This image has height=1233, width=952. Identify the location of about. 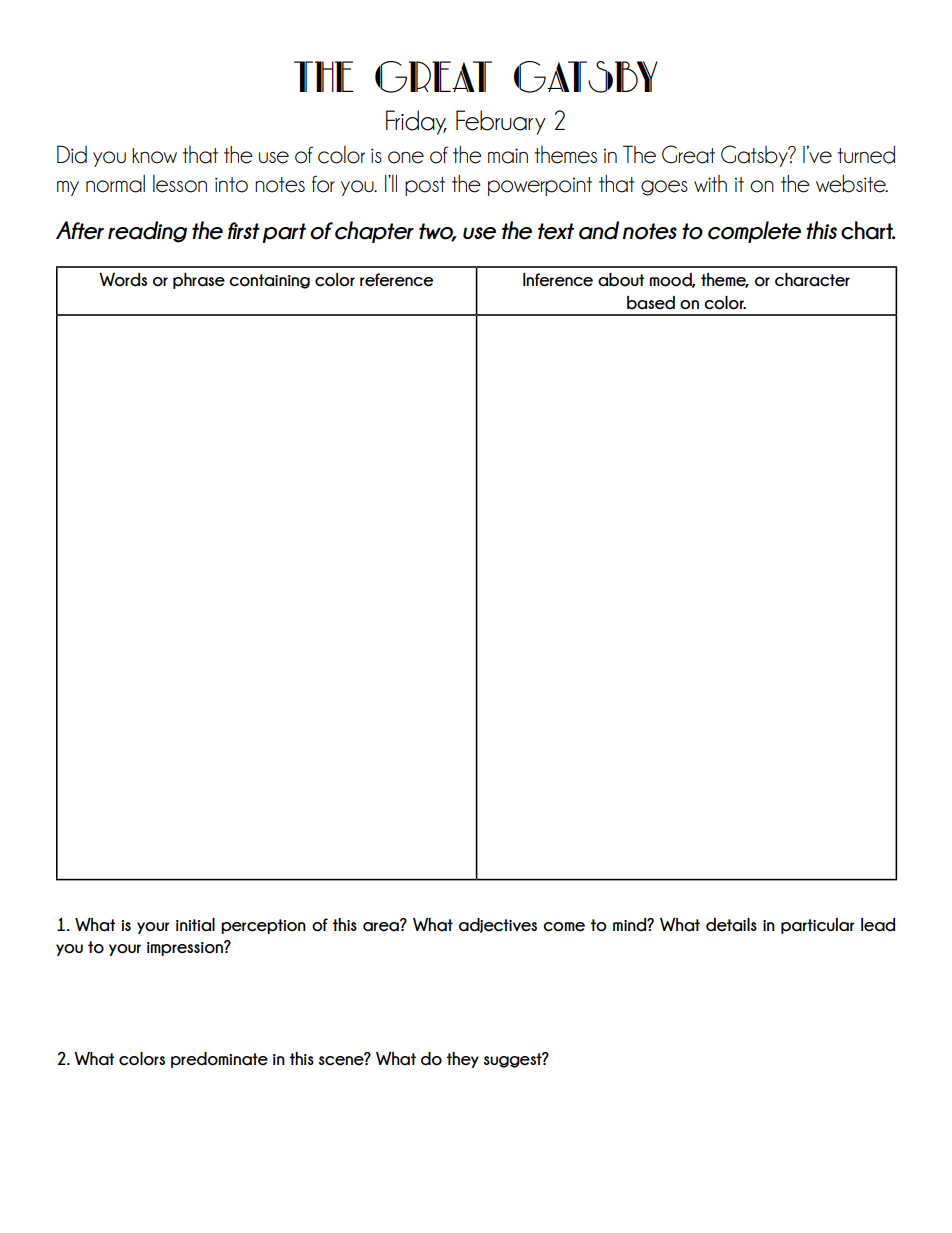
(621, 280).
